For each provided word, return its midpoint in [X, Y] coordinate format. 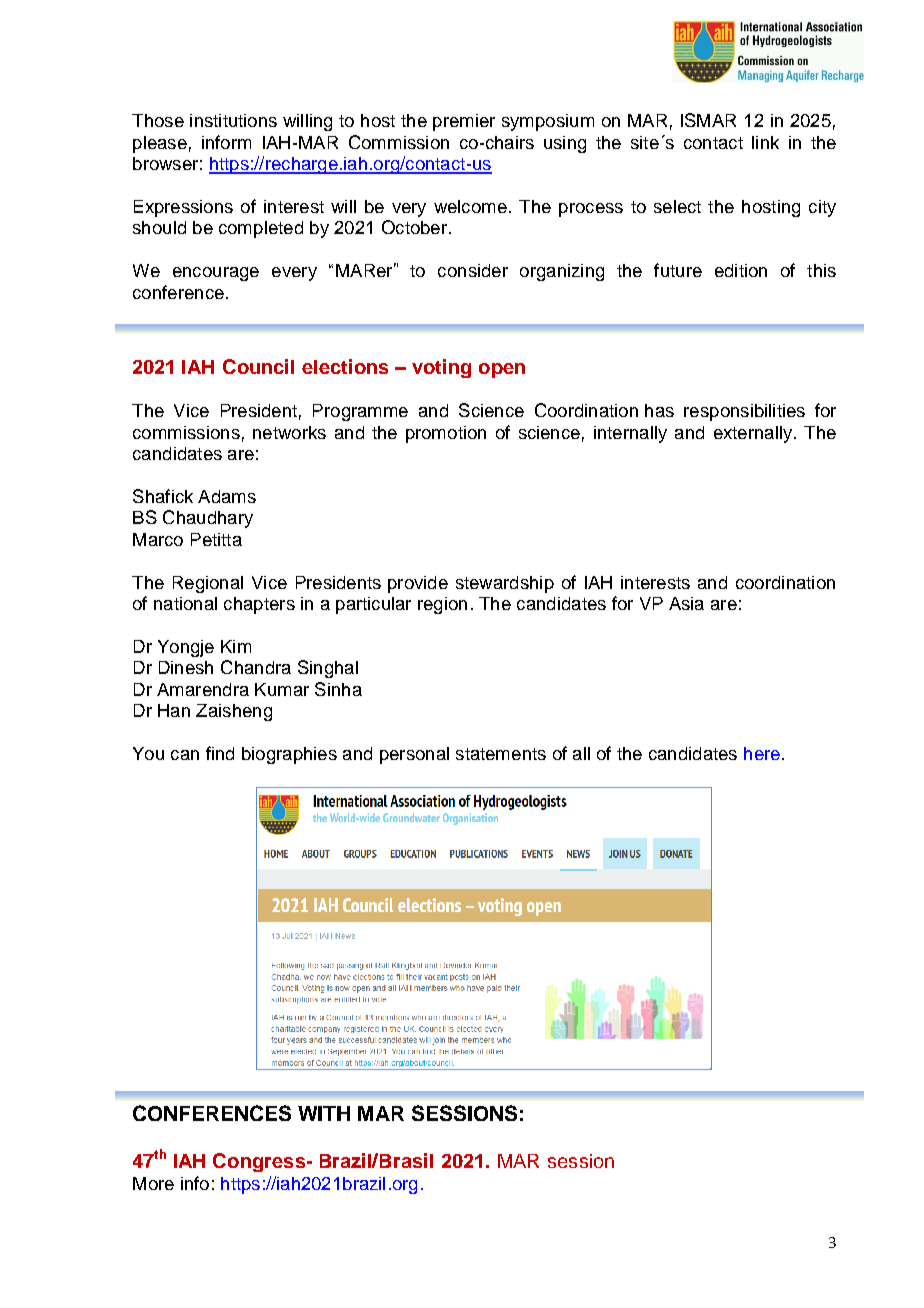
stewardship [505, 584]
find [220, 753]
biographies [289, 755]
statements [501, 754]
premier [464, 122]
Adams [227, 496]
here [762, 753]
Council [258, 366]
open [502, 370]
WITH [324, 1113]
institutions [233, 120]
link [765, 142]
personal [414, 755]
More [153, 1183]
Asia [686, 603]
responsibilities [744, 412]
